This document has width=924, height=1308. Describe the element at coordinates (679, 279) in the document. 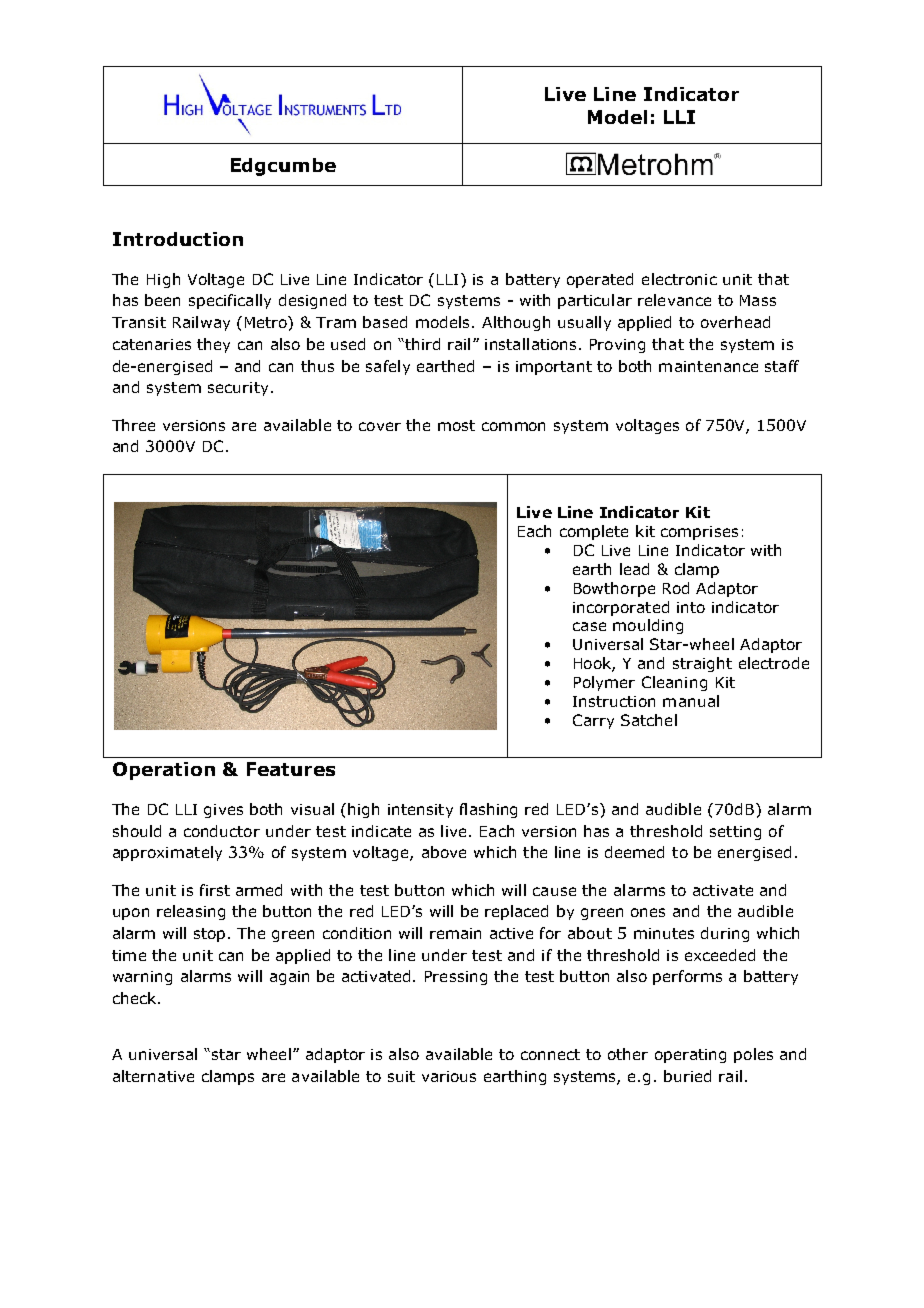

I see `electronic` at that location.
